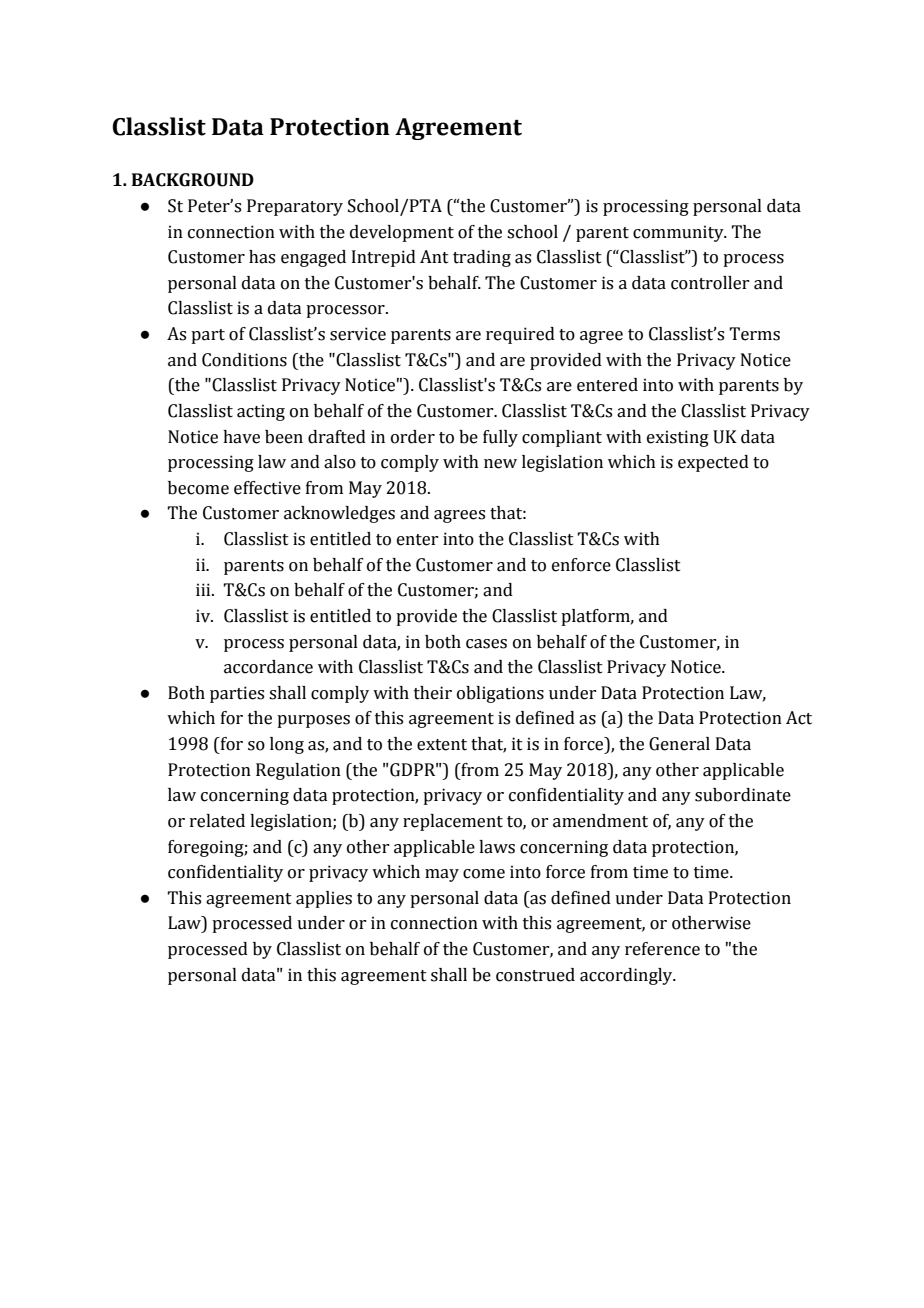 This screenshot has height=1308, width=924. What do you see at coordinates (295, 207) in the screenshot?
I see `Preparatory` at bounding box center [295, 207].
